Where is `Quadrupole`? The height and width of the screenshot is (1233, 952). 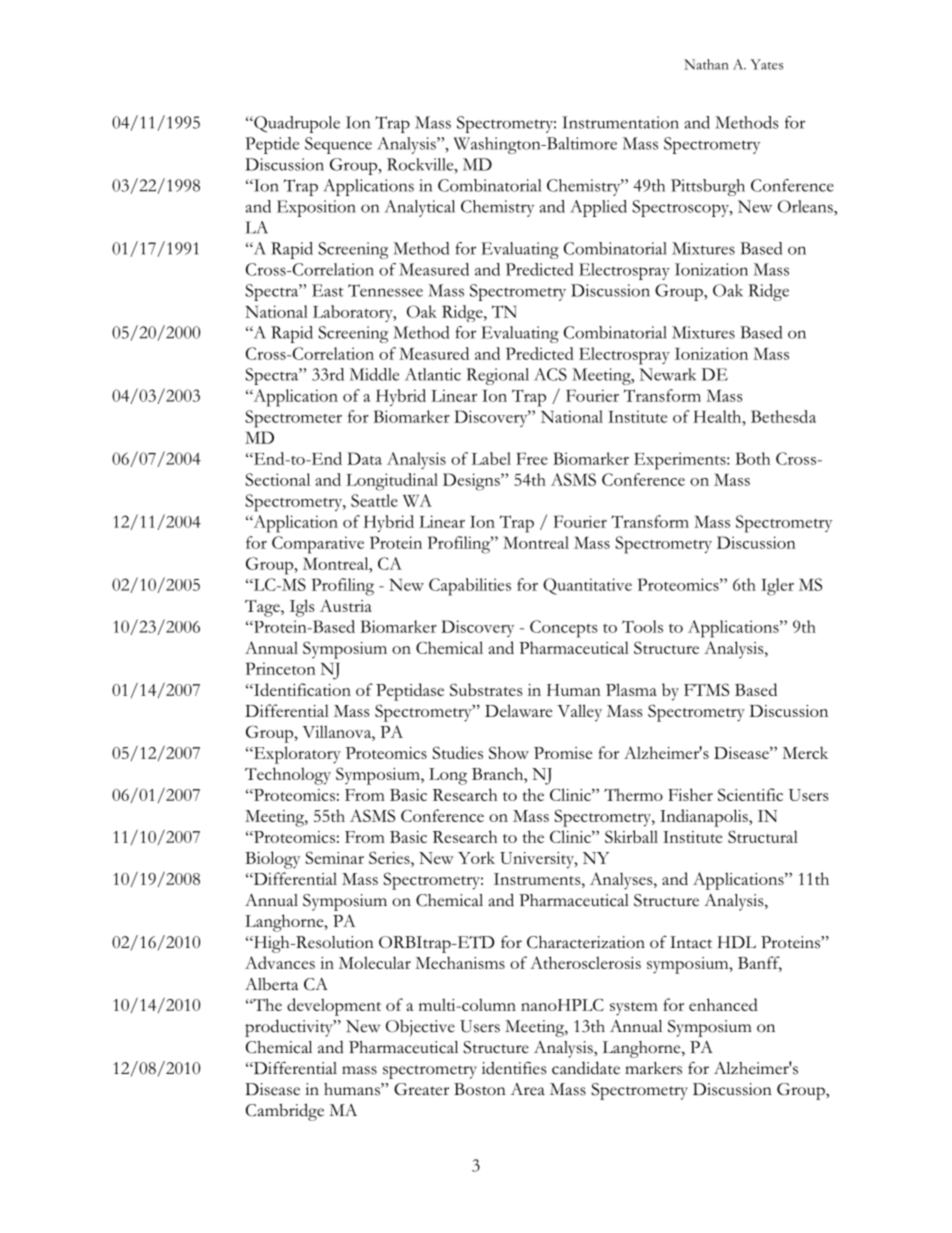
Quadrupole is located at coordinates (296, 124).
